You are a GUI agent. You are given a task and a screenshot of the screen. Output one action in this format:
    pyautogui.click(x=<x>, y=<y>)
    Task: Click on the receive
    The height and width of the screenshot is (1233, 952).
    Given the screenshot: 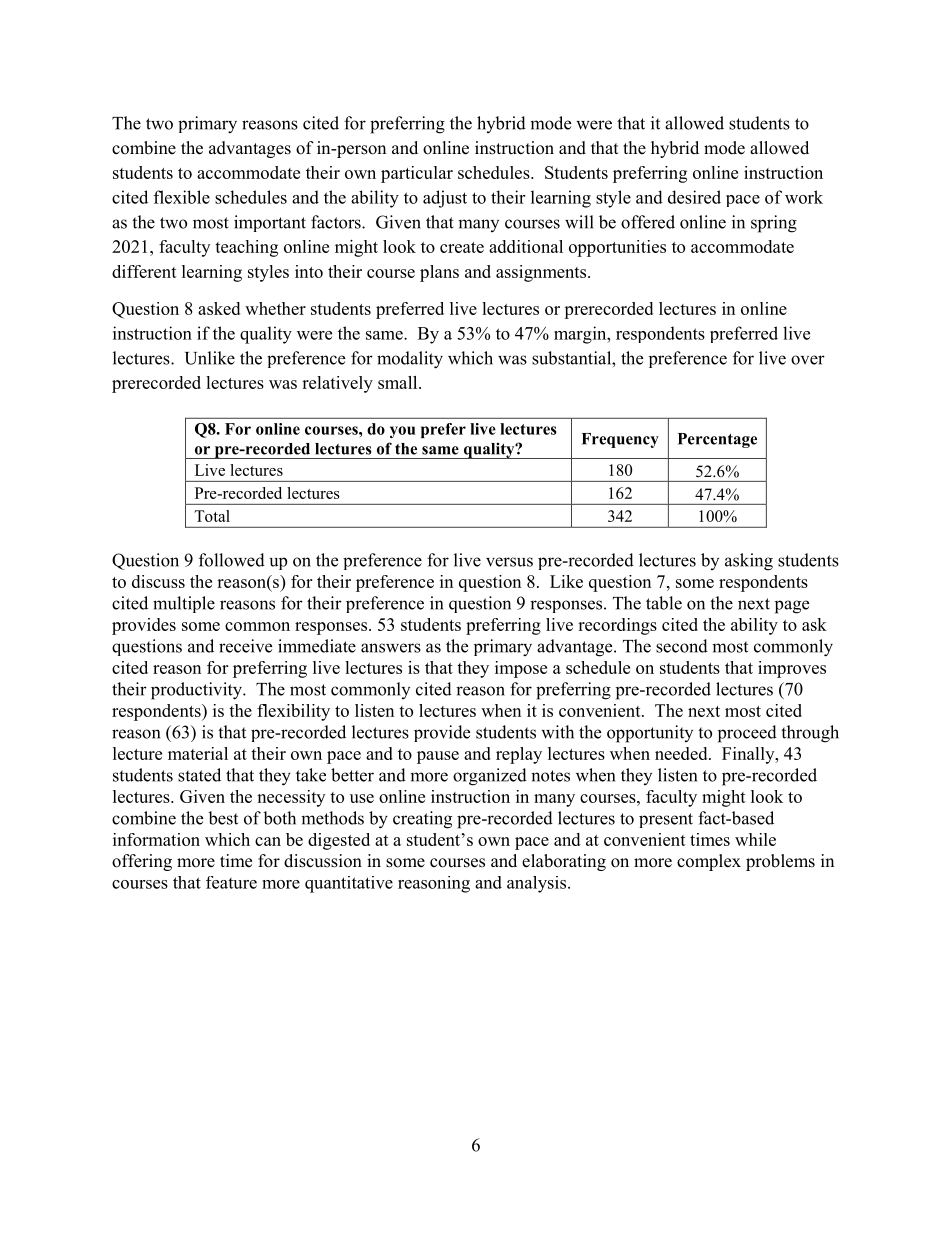 What is the action you would take?
    pyautogui.click(x=245, y=646)
